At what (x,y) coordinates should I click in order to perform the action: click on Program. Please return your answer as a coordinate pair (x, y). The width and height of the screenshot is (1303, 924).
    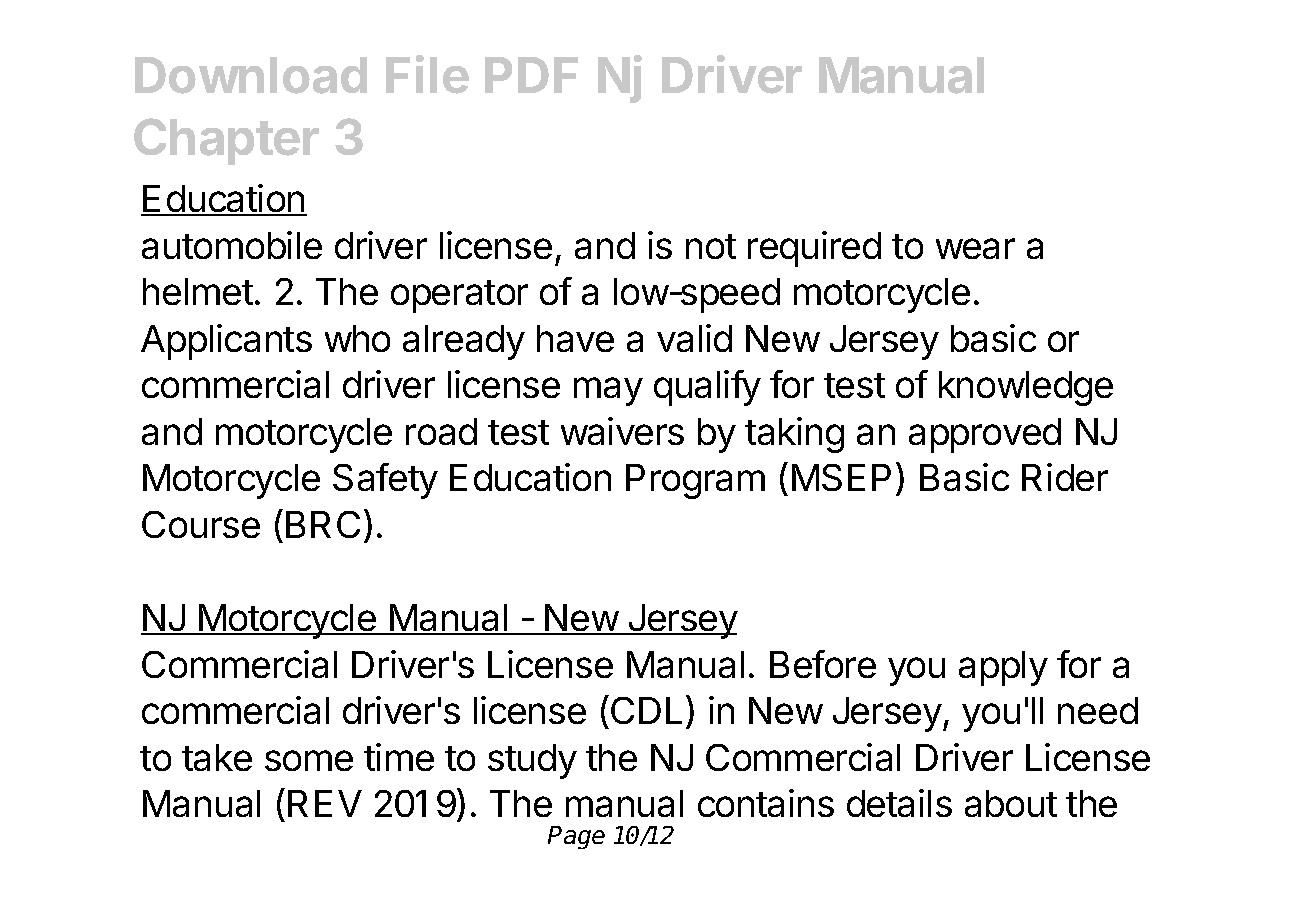
    Looking at the image, I should click on (695, 481).
